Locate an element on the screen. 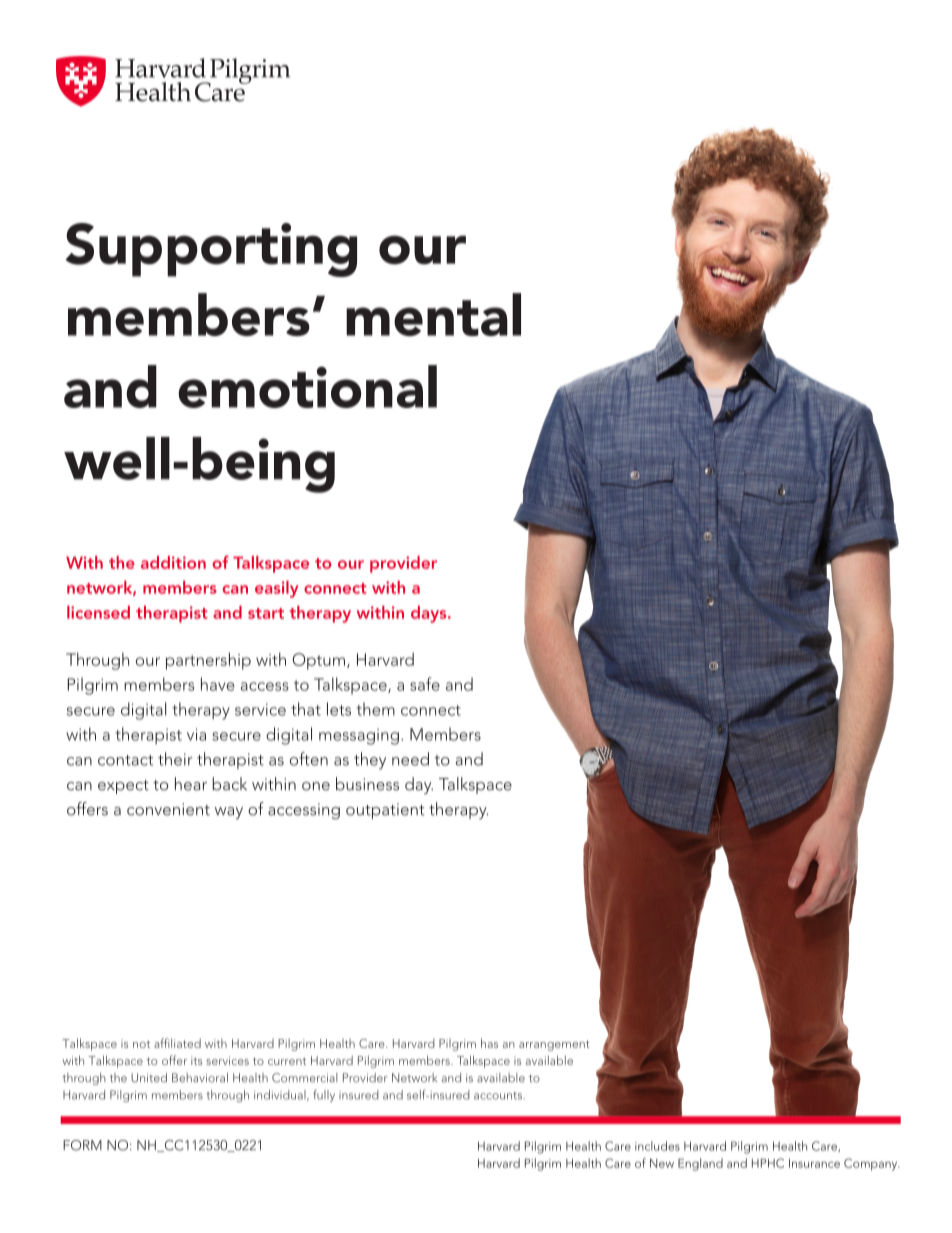 This screenshot has width=952, height=1233. via is located at coordinates (196, 734).
